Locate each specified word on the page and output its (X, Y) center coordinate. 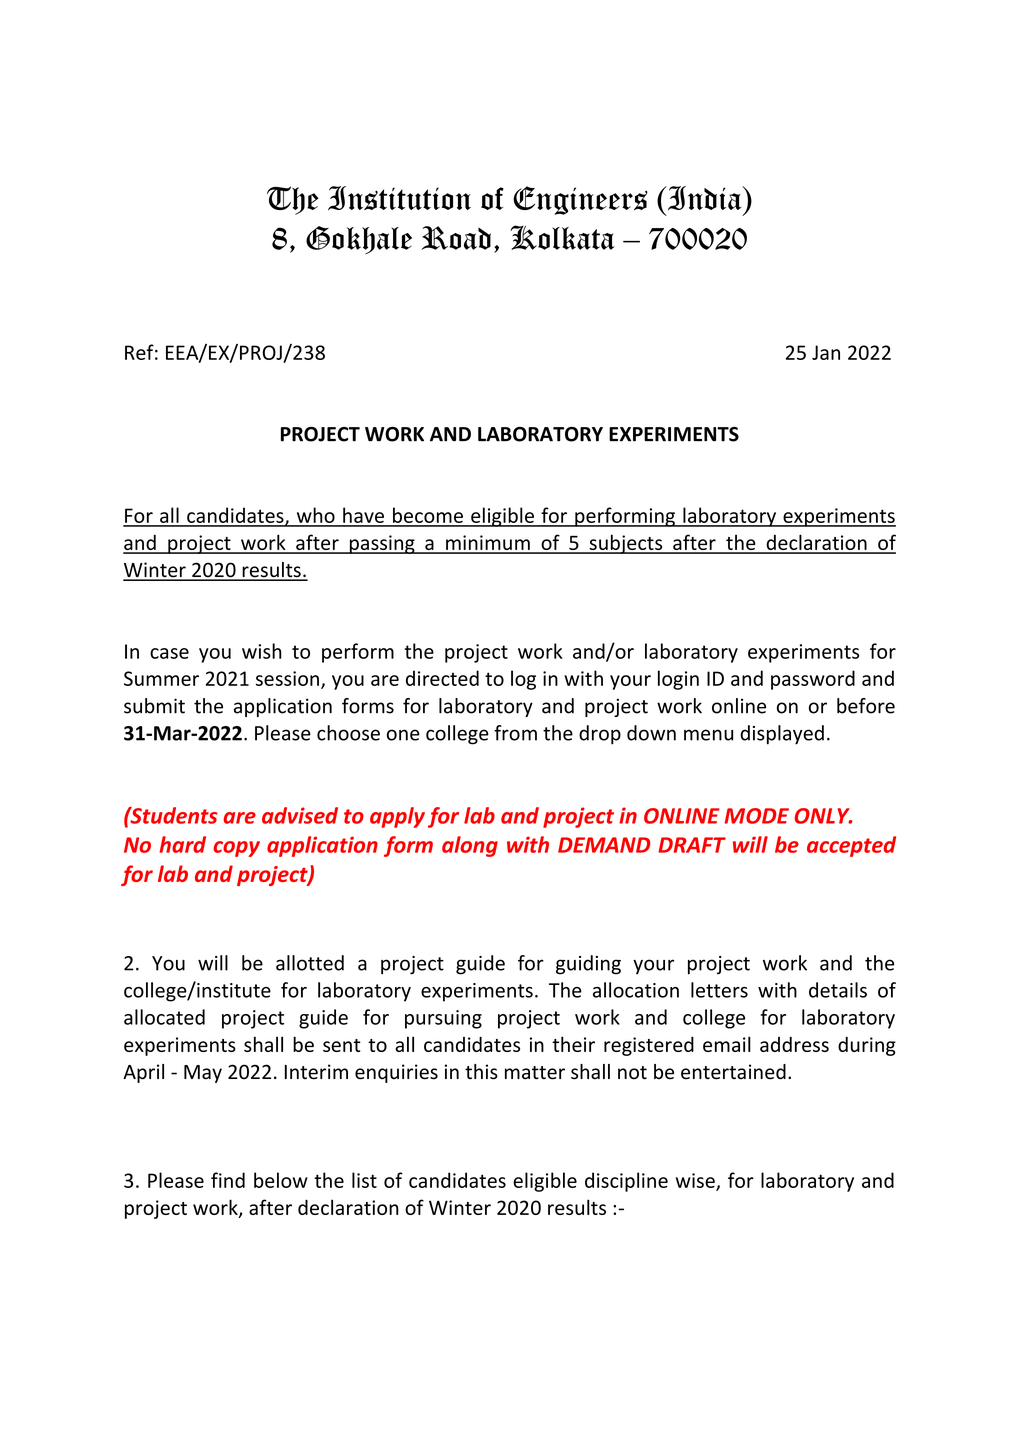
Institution (399, 198)
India (704, 198)
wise (696, 1181)
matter (535, 1073)
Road (456, 238)
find (228, 1180)
